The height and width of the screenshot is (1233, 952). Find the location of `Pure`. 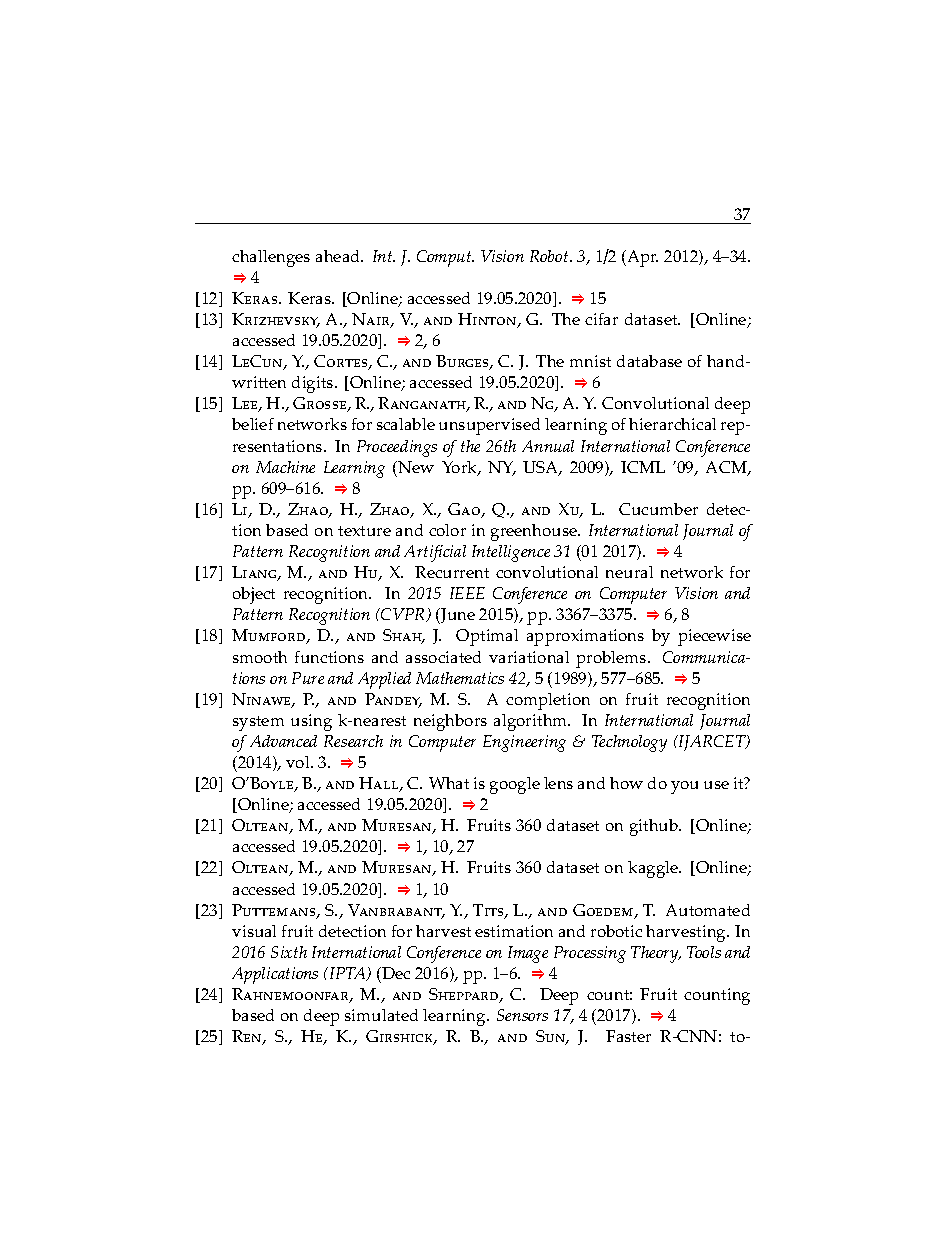

Pure is located at coordinates (308, 678).
